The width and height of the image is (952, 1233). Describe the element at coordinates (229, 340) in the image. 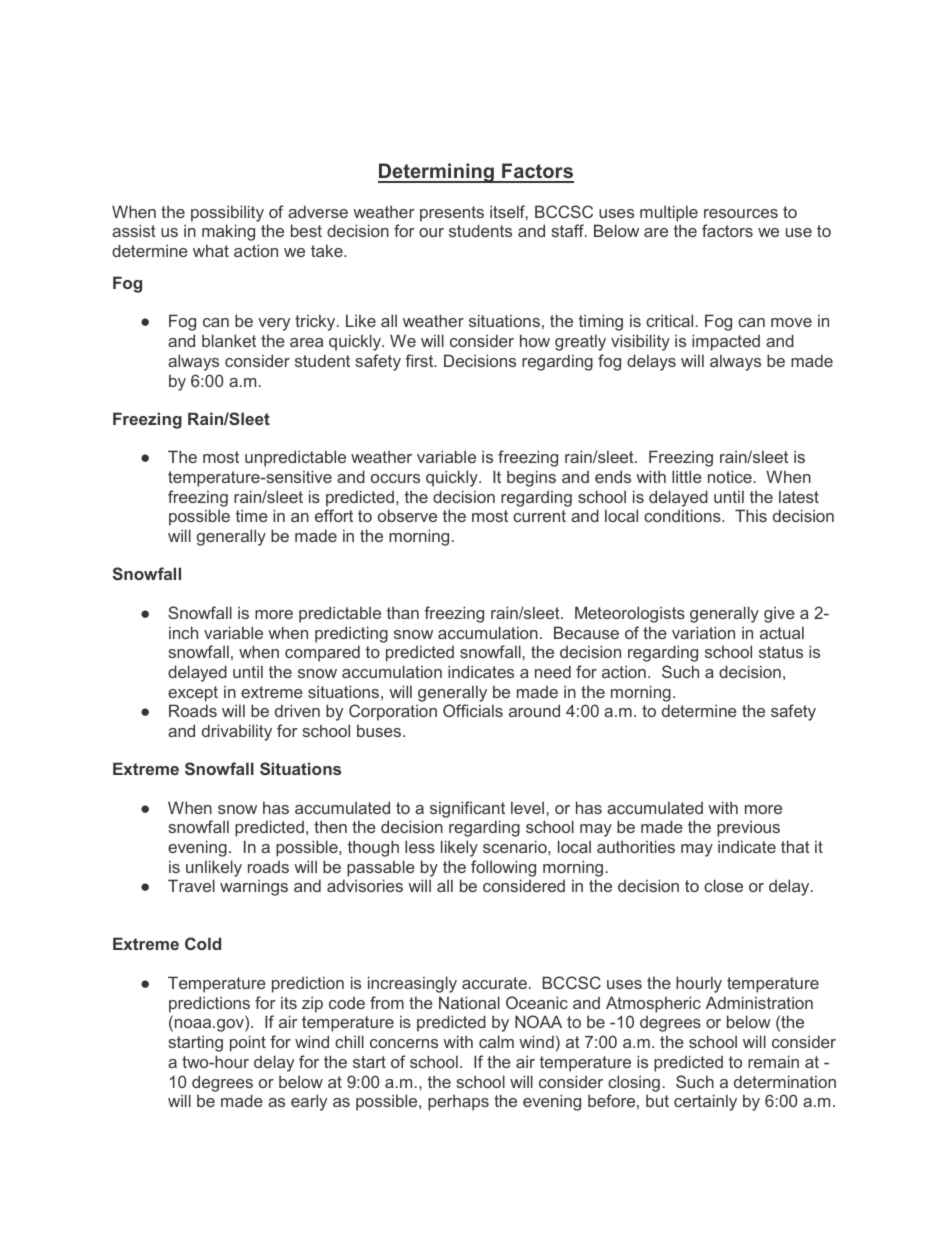

I see `blanket` at that location.
